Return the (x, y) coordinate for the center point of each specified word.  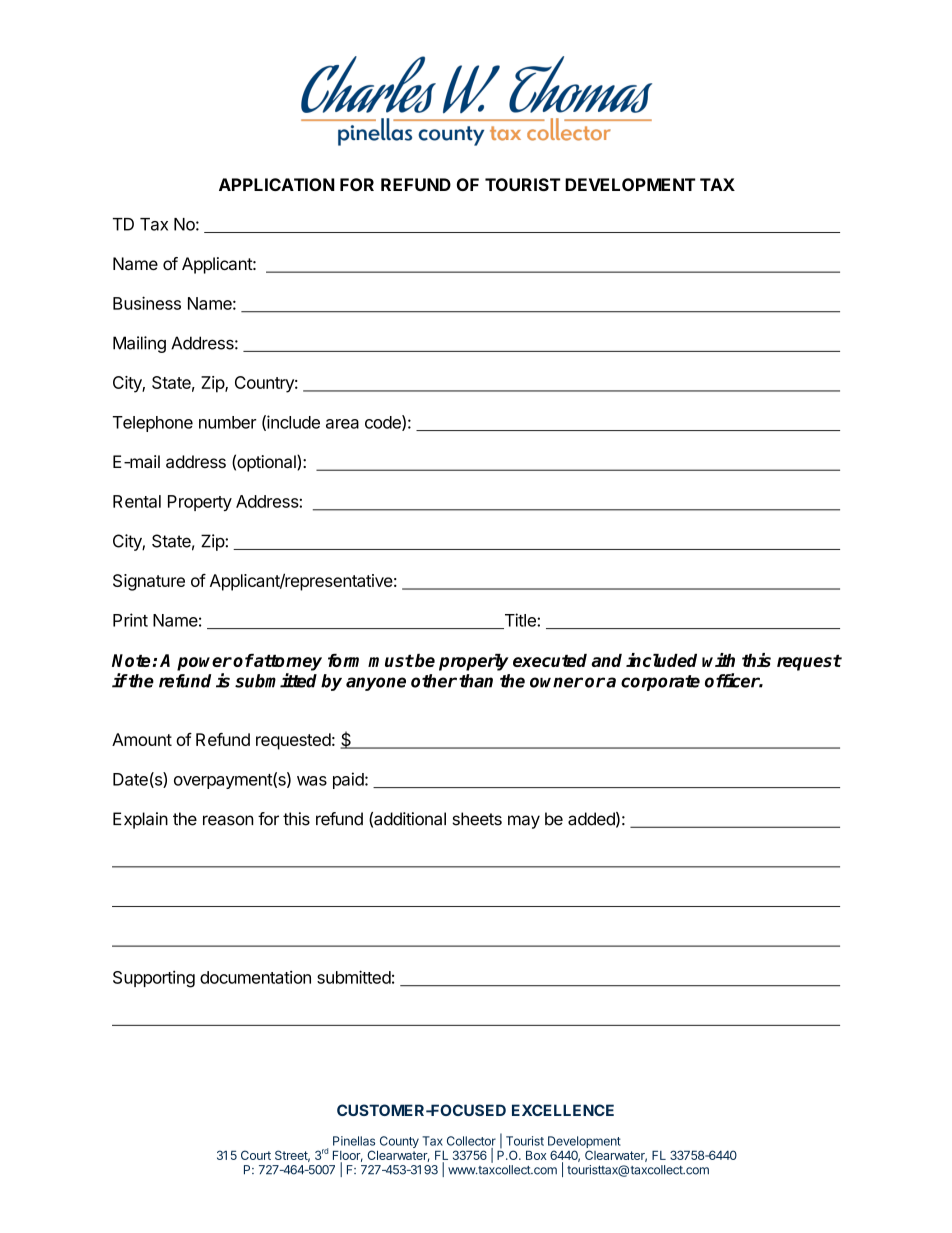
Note (132, 660)
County (398, 1143)
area (342, 424)
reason (228, 820)
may (524, 822)
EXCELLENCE (563, 1110)
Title (520, 621)
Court (256, 1155)
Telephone (153, 424)
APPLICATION (277, 184)
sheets (477, 819)
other (434, 681)
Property (200, 503)
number (228, 422)
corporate (660, 683)
